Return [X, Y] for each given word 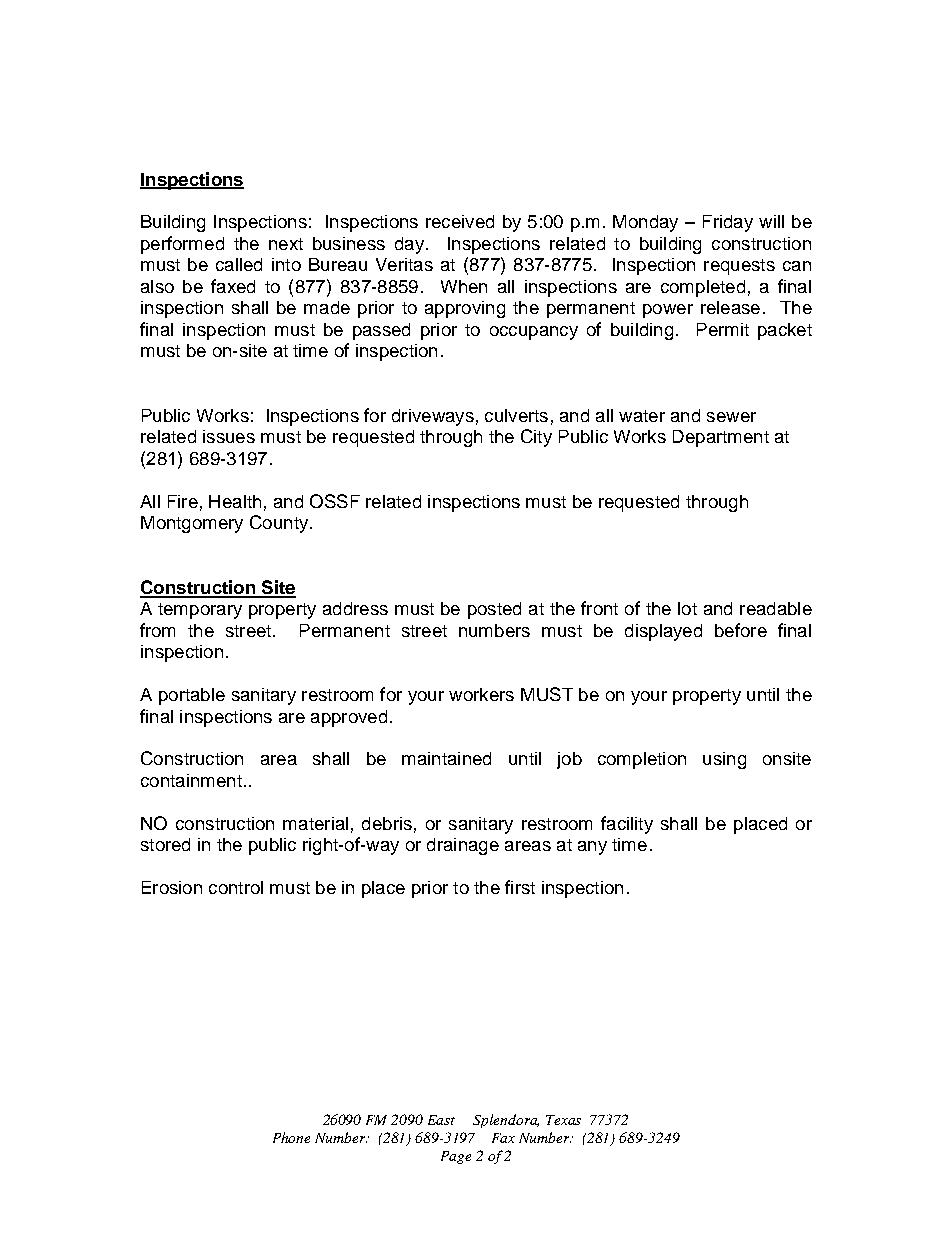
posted [494, 610]
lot [687, 608]
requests [739, 267]
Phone [291, 1137]
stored [165, 844]
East [441, 1120]
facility [627, 825]
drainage [463, 846]
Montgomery [192, 524]
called [239, 264]
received [460, 221]
